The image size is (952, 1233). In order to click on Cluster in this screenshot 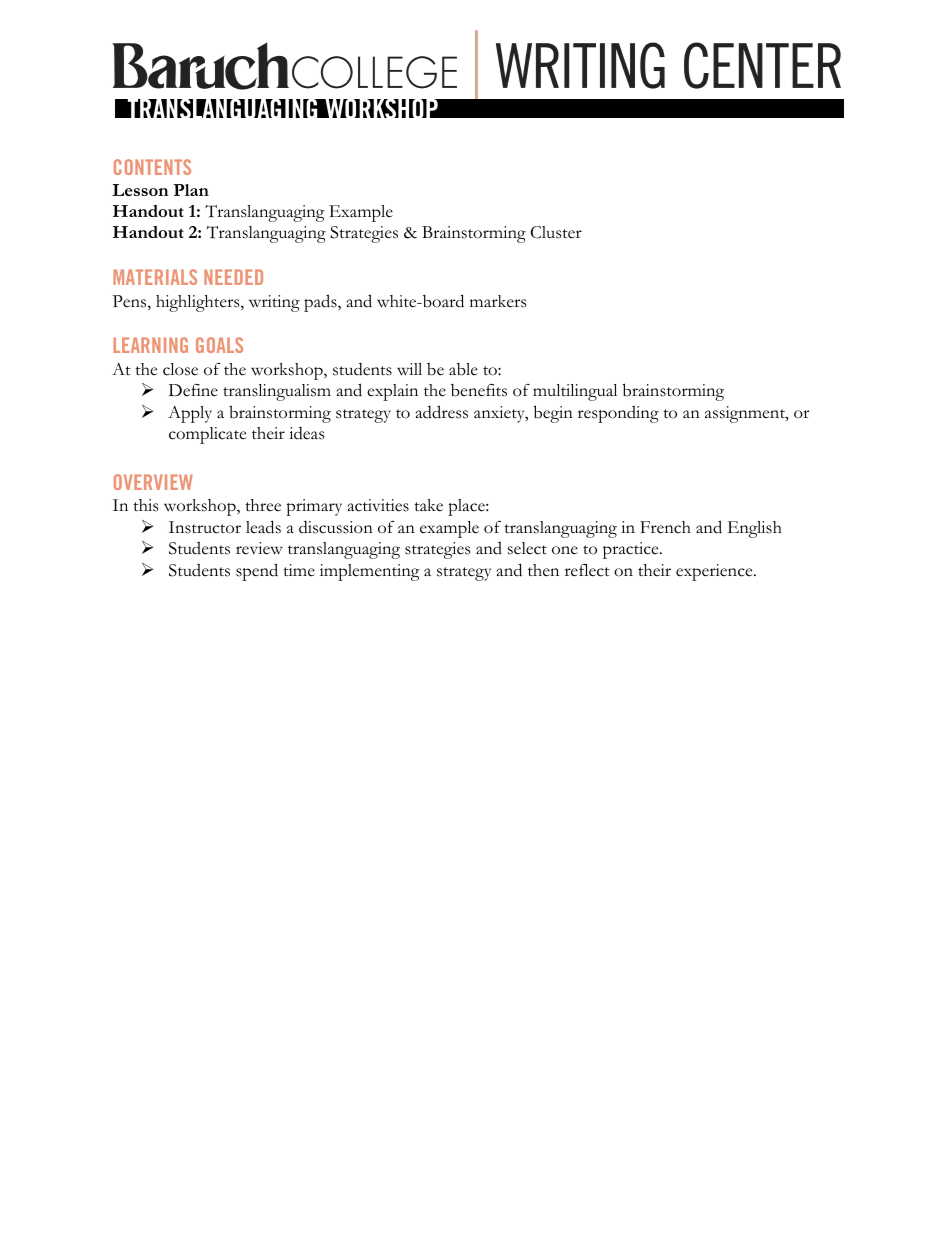, I will do `click(556, 232)`.
